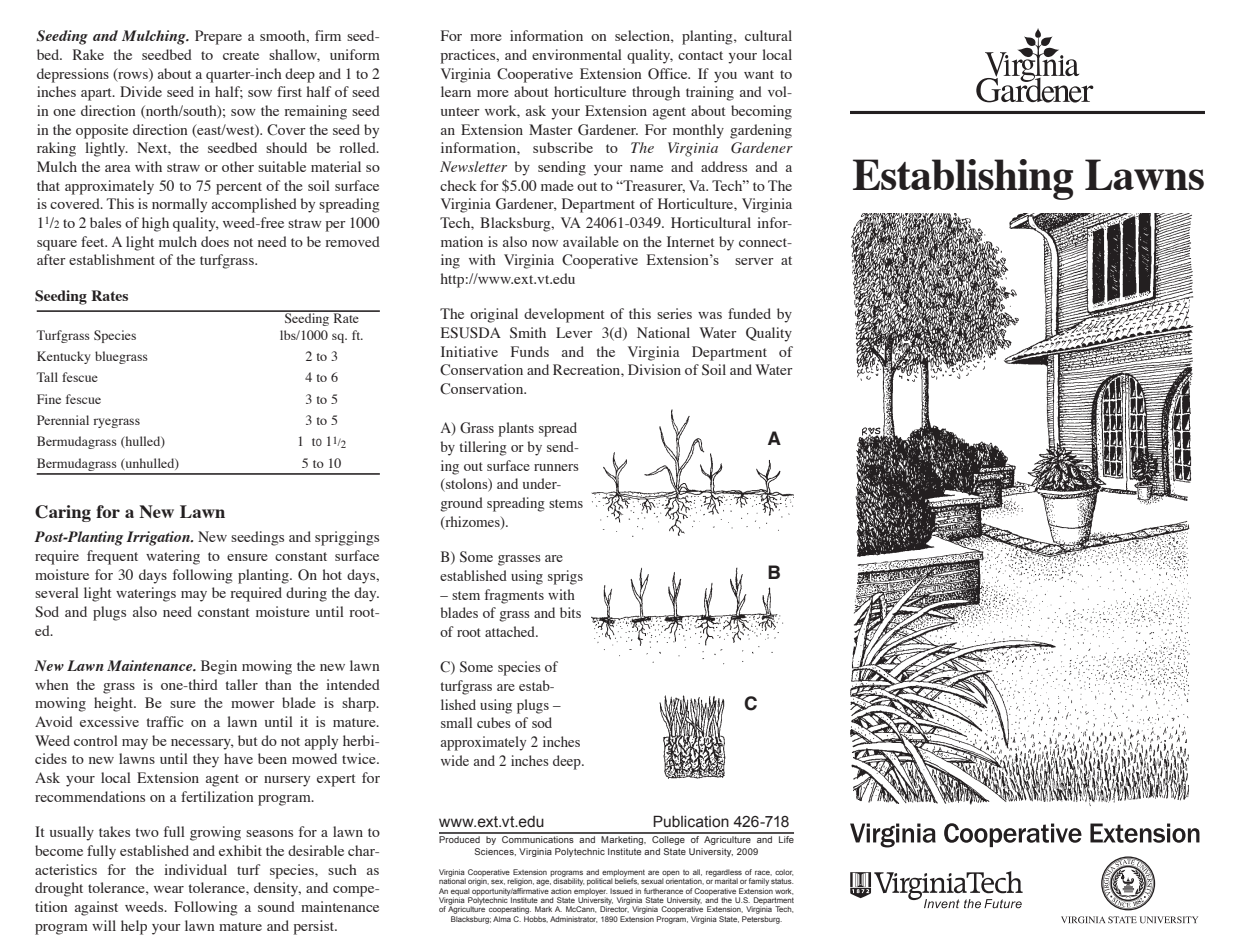  Describe the element at coordinates (169, 889) in the image. I see `wear` at that location.
